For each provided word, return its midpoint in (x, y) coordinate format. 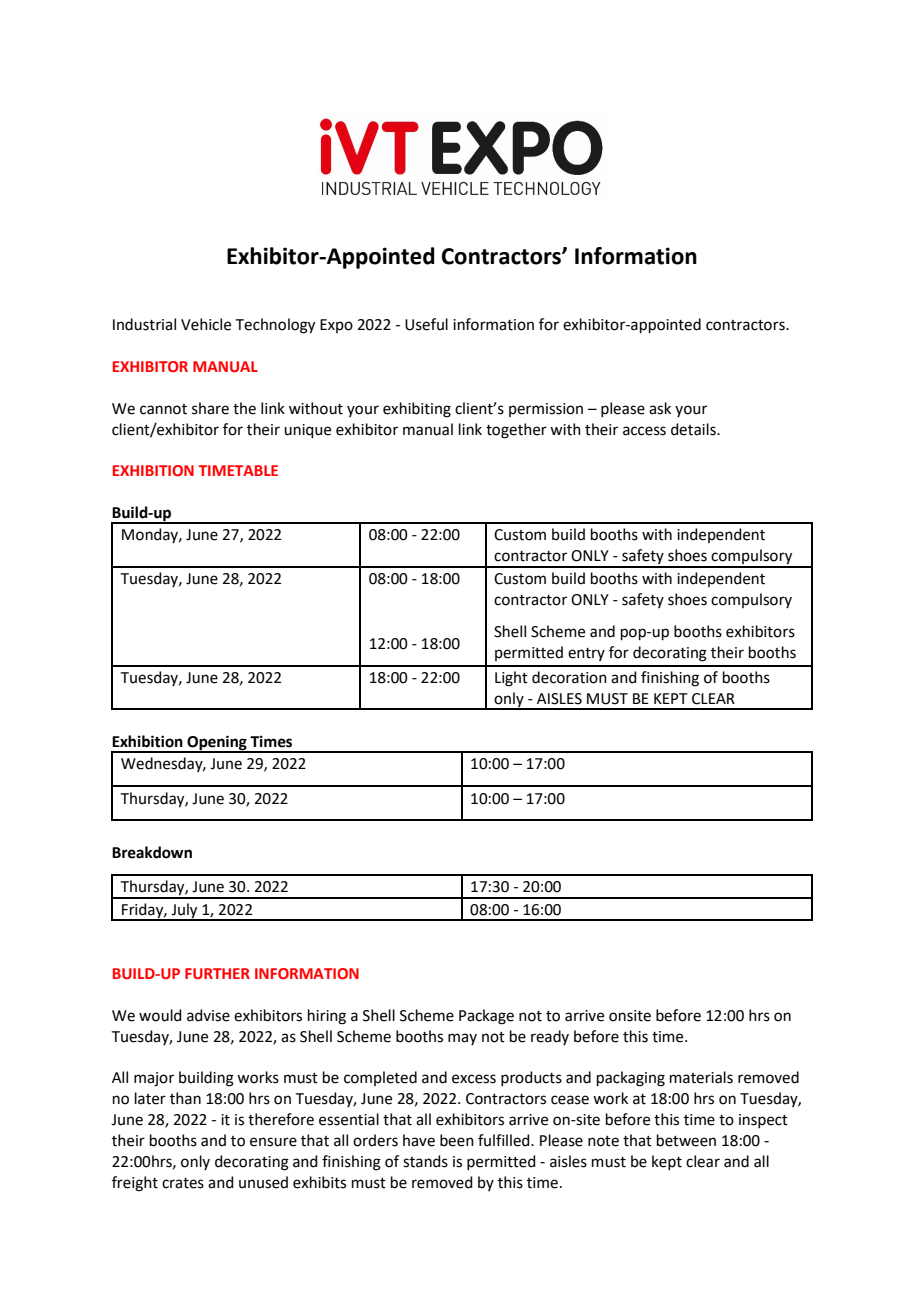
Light (511, 679)
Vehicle (206, 324)
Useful (426, 324)
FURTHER (217, 973)
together (516, 431)
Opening (217, 744)
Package (486, 1017)
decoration (569, 677)
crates (183, 1183)
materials (701, 1077)
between (686, 1140)
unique (307, 431)
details (694, 429)
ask (660, 408)
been (457, 1140)
